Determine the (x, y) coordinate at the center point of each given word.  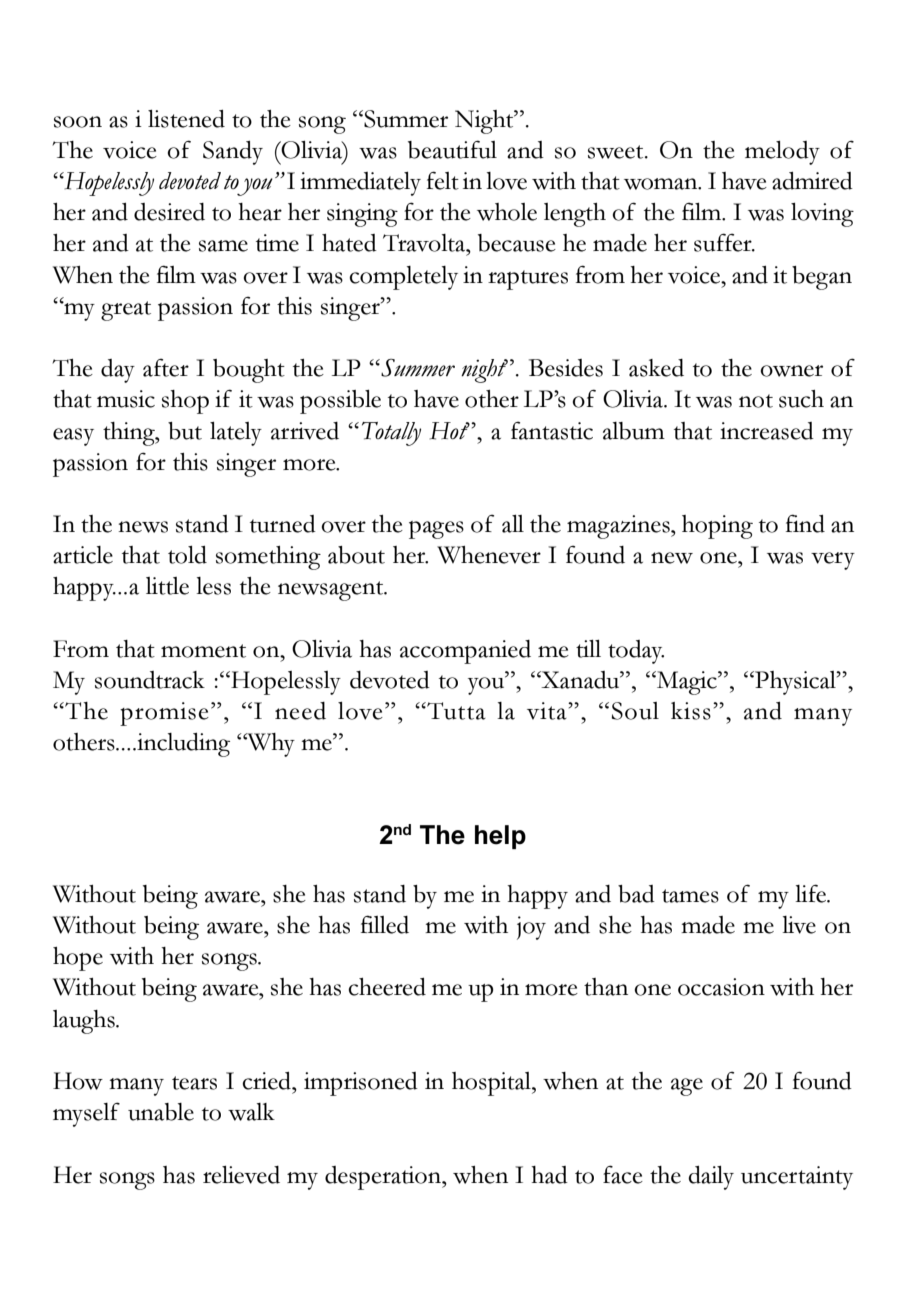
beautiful (452, 149)
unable (161, 1112)
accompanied (465, 652)
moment (203, 651)
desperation (384, 1178)
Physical (795, 683)
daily (711, 1178)
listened (186, 119)
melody (782, 153)
